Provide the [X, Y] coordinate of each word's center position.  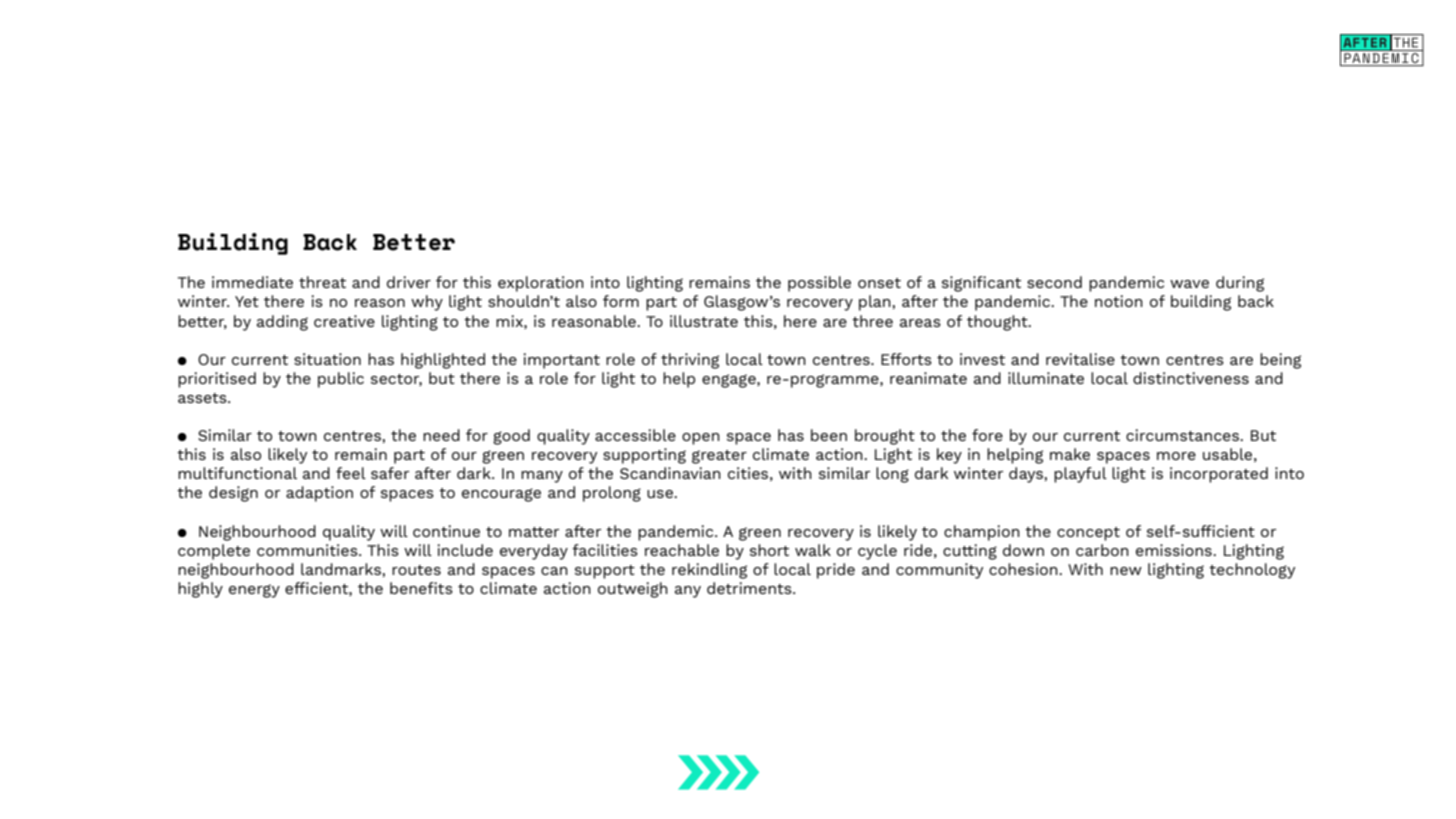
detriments [750, 588]
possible [819, 284]
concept [1088, 534]
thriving [690, 361]
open [701, 439]
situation [327, 359]
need [441, 435]
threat [322, 282]
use [661, 494]
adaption [319, 494]
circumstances [1184, 435]
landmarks [342, 569]
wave [1189, 284]
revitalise [1080, 359]
